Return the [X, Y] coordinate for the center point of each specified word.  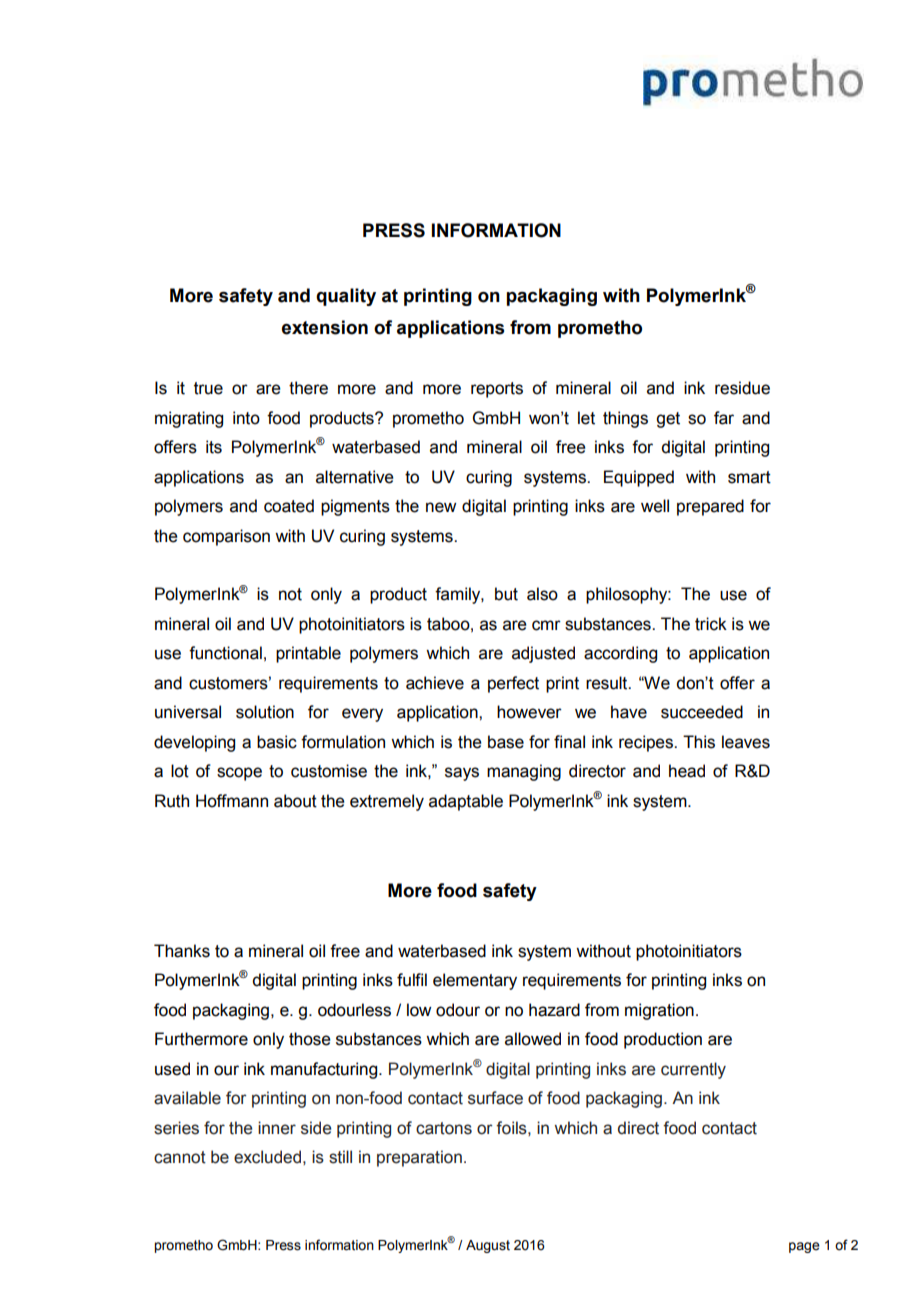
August [488, 1246]
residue [742, 388]
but [506, 594]
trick [711, 624]
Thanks [182, 951]
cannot [180, 1157]
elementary [475, 981]
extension [325, 327]
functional [225, 653]
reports [497, 390]
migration [659, 1011]
